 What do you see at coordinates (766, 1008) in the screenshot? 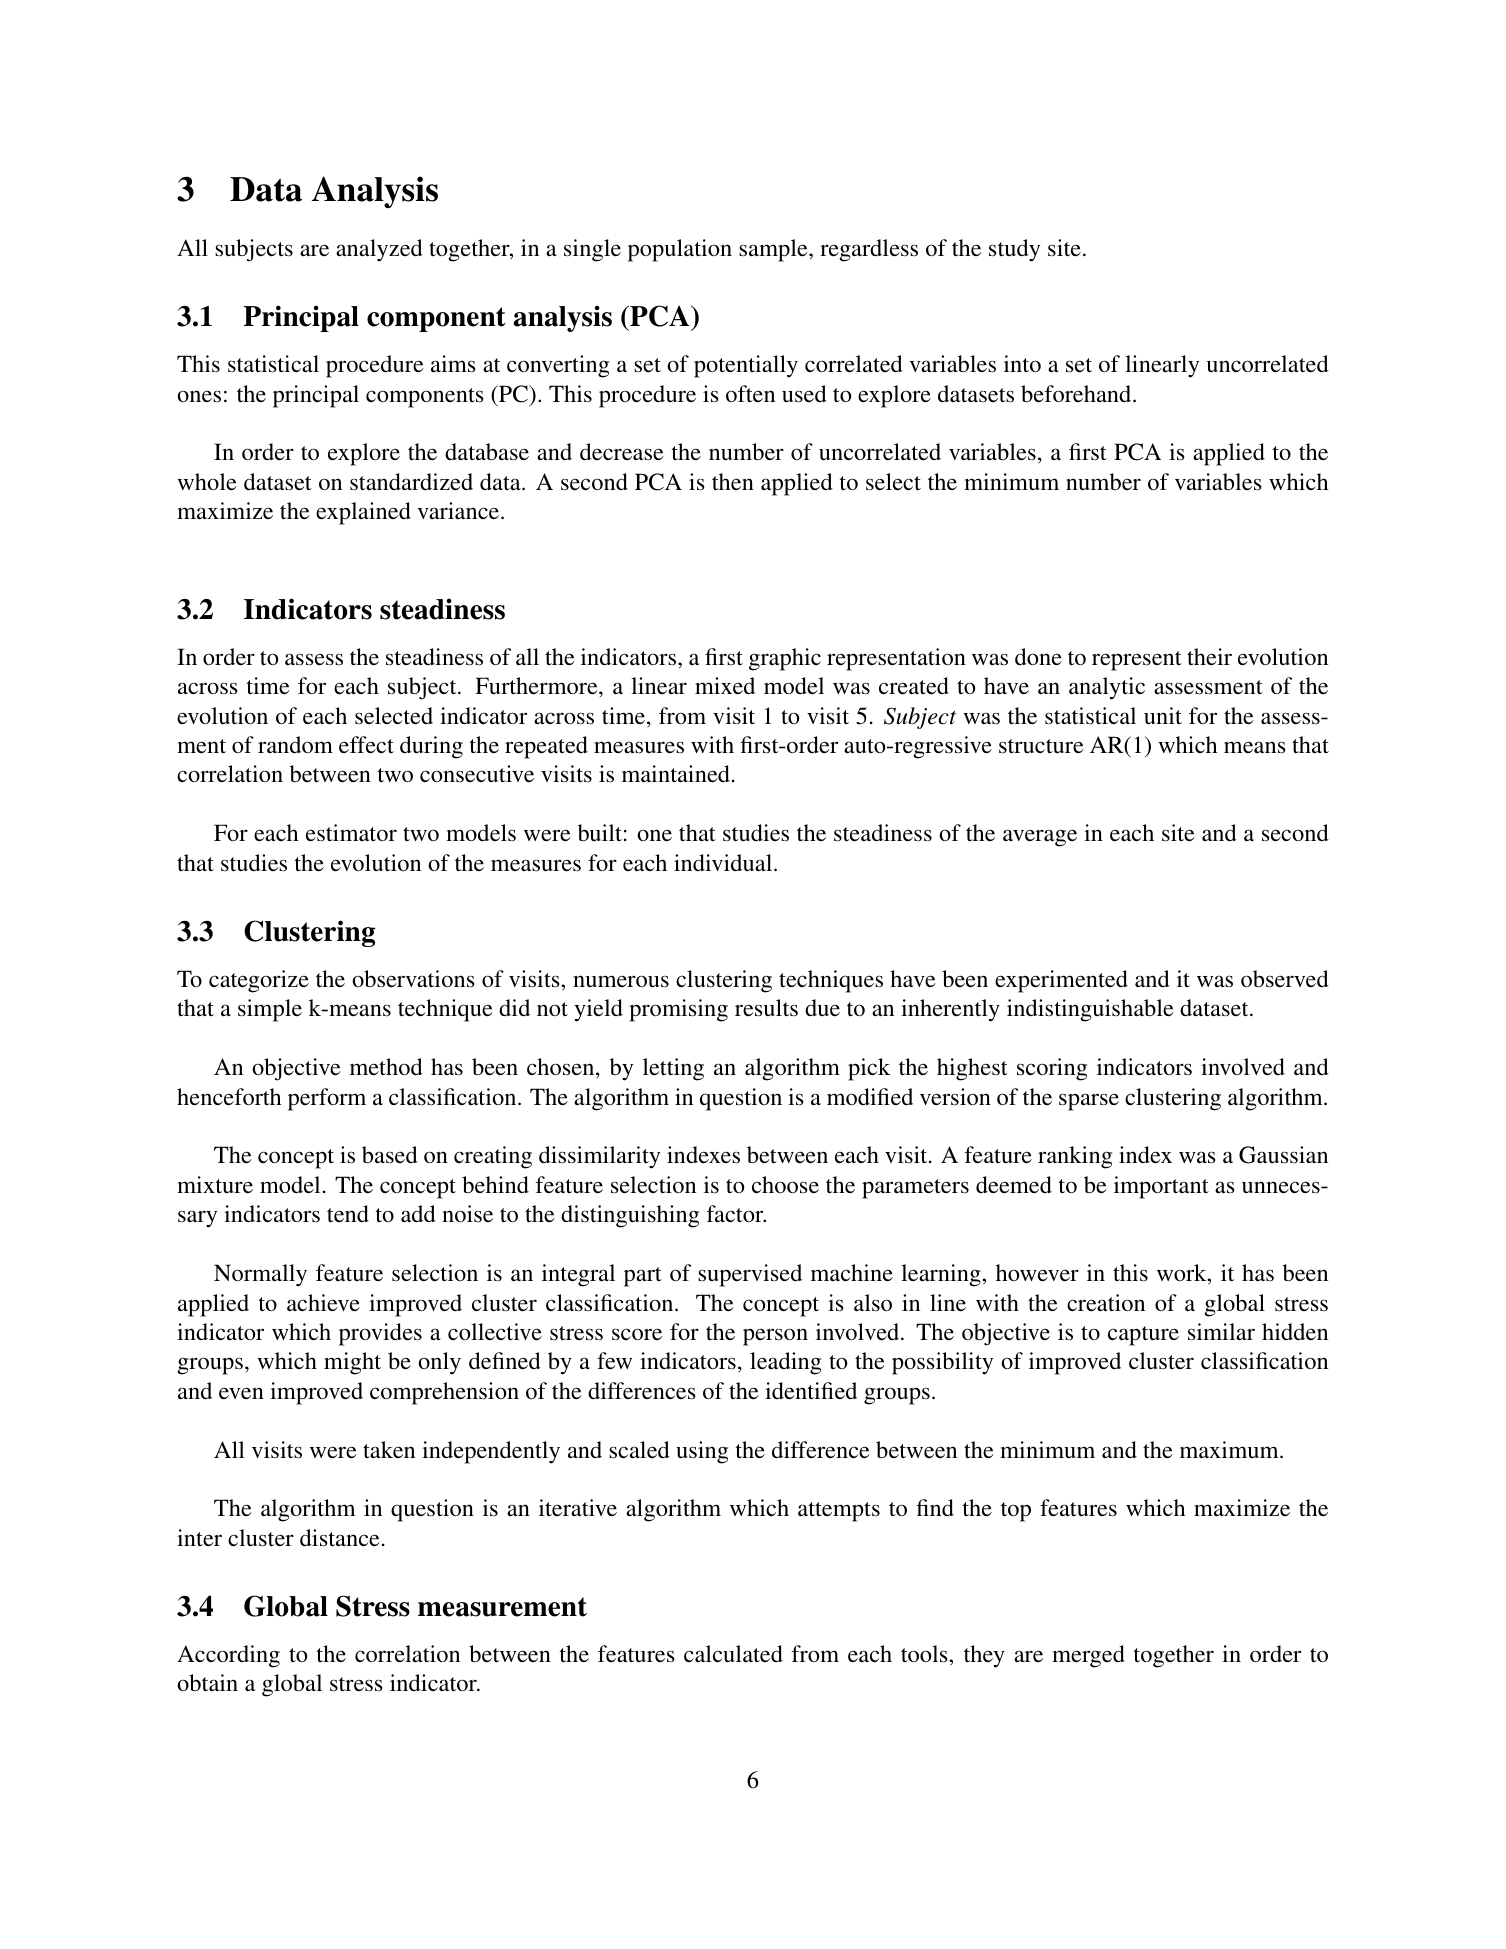
I see `results` at bounding box center [766, 1008].
